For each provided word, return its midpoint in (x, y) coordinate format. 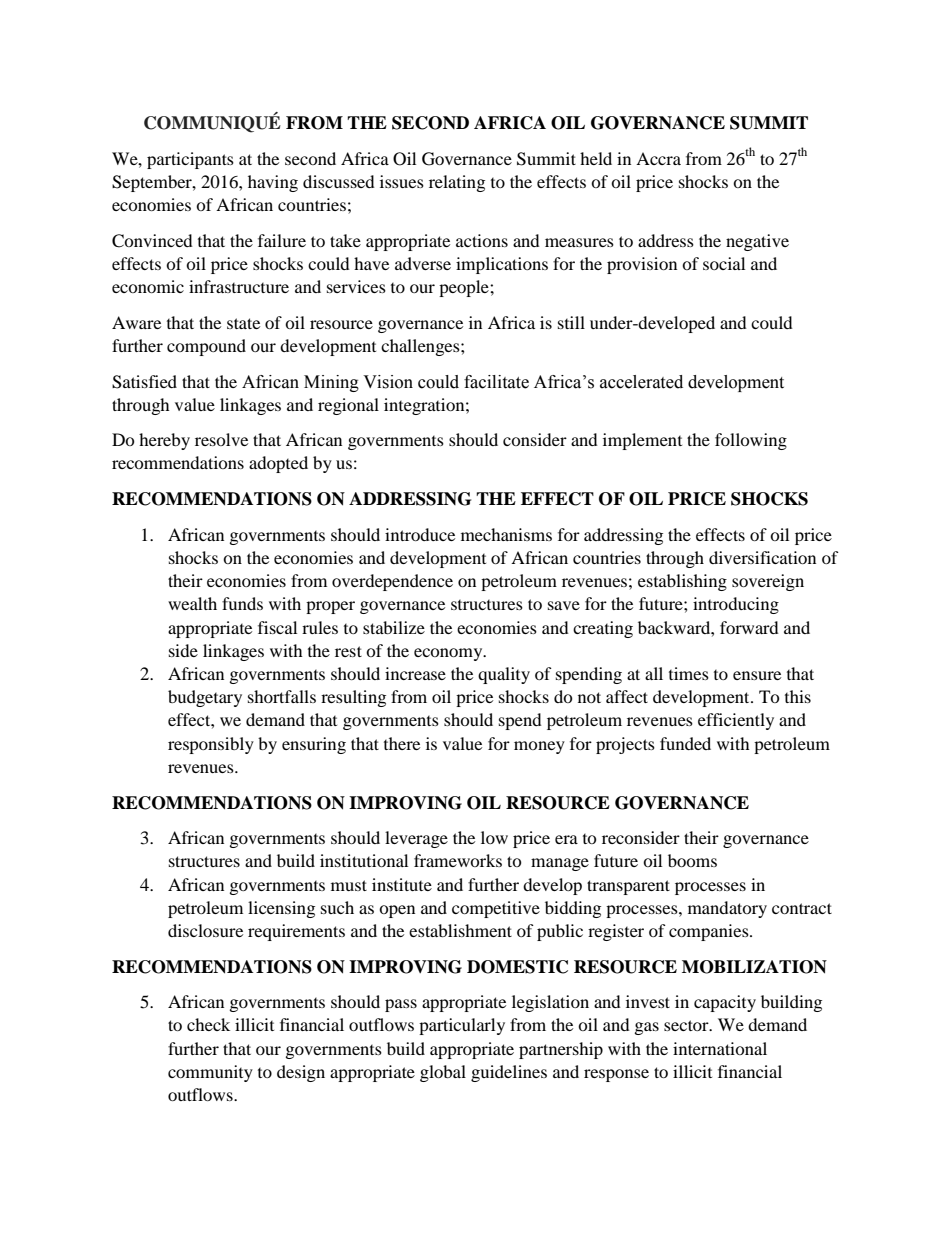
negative (757, 242)
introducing (736, 605)
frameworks (458, 860)
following (751, 441)
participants (190, 160)
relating (457, 183)
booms (692, 860)
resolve (221, 439)
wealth (192, 603)
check (208, 1024)
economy (449, 654)
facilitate (496, 382)
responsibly (211, 745)
